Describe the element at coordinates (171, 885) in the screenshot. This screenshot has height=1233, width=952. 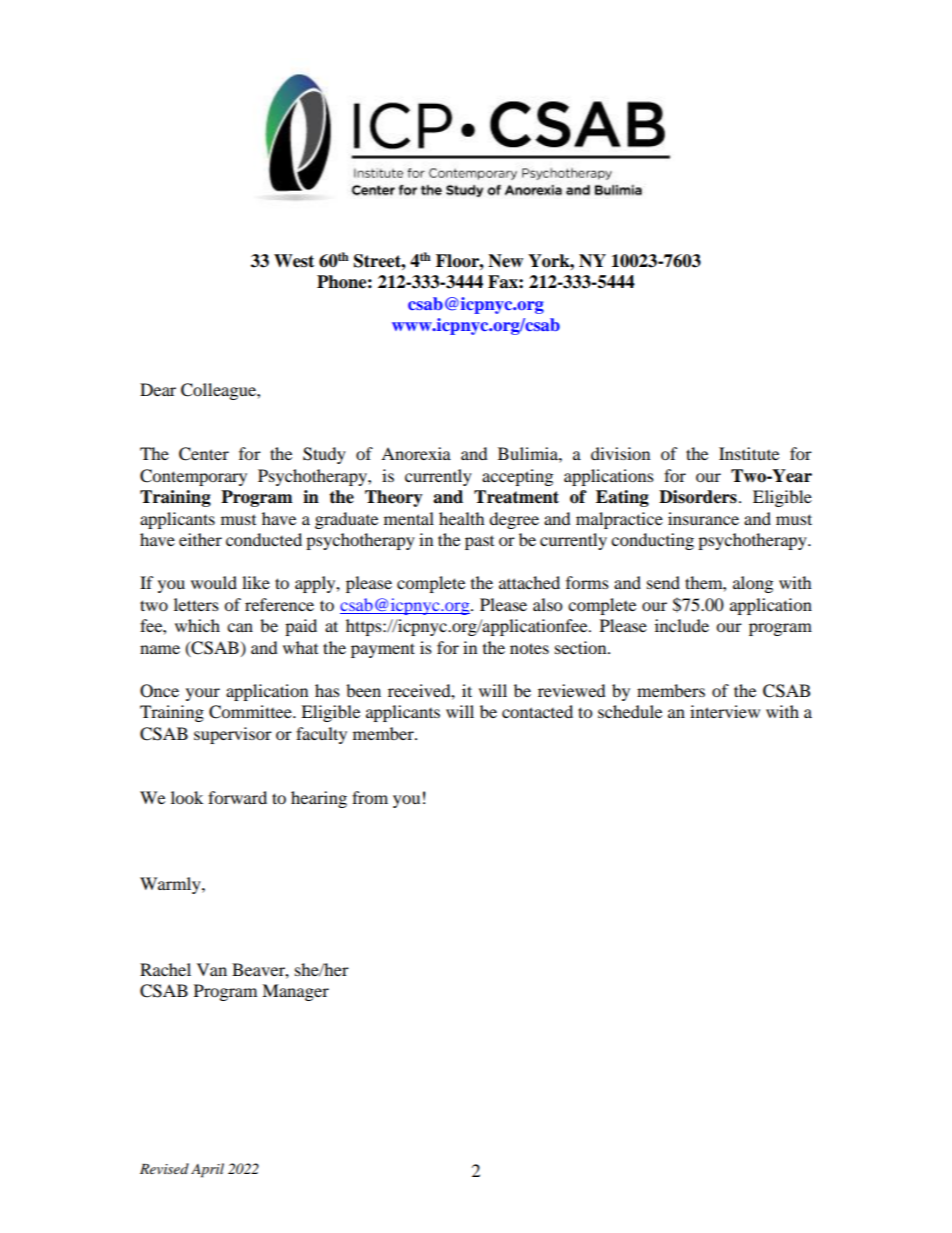
I see `Warmly` at that location.
